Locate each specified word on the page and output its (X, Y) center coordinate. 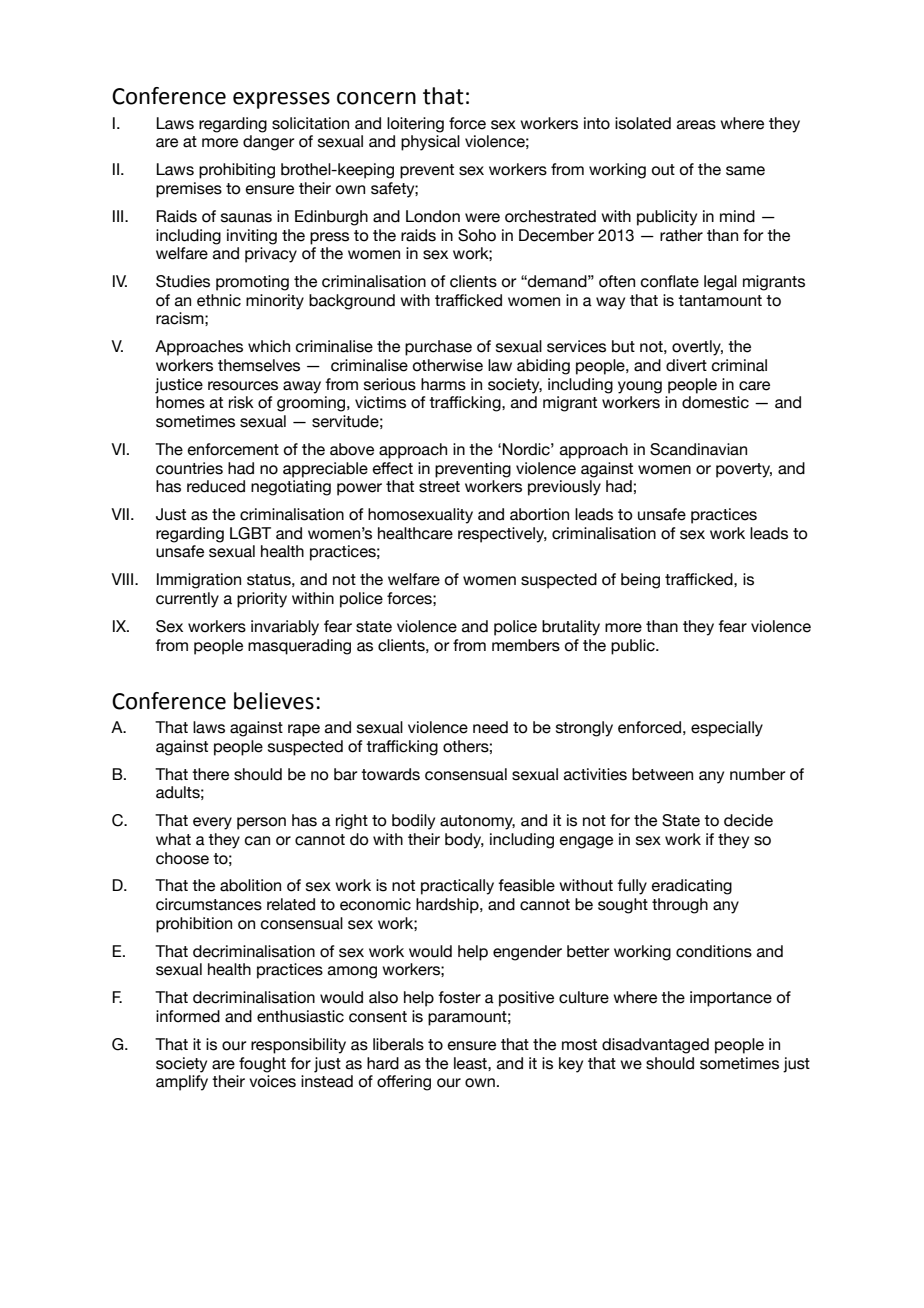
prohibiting (237, 171)
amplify (182, 1083)
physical (430, 143)
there (210, 774)
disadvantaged (655, 1046)
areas (696, 125)
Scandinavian (698, 449)
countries (189, 468)
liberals (398, 1044)
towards (390, 774)
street (439, 487)
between (662, 774)
